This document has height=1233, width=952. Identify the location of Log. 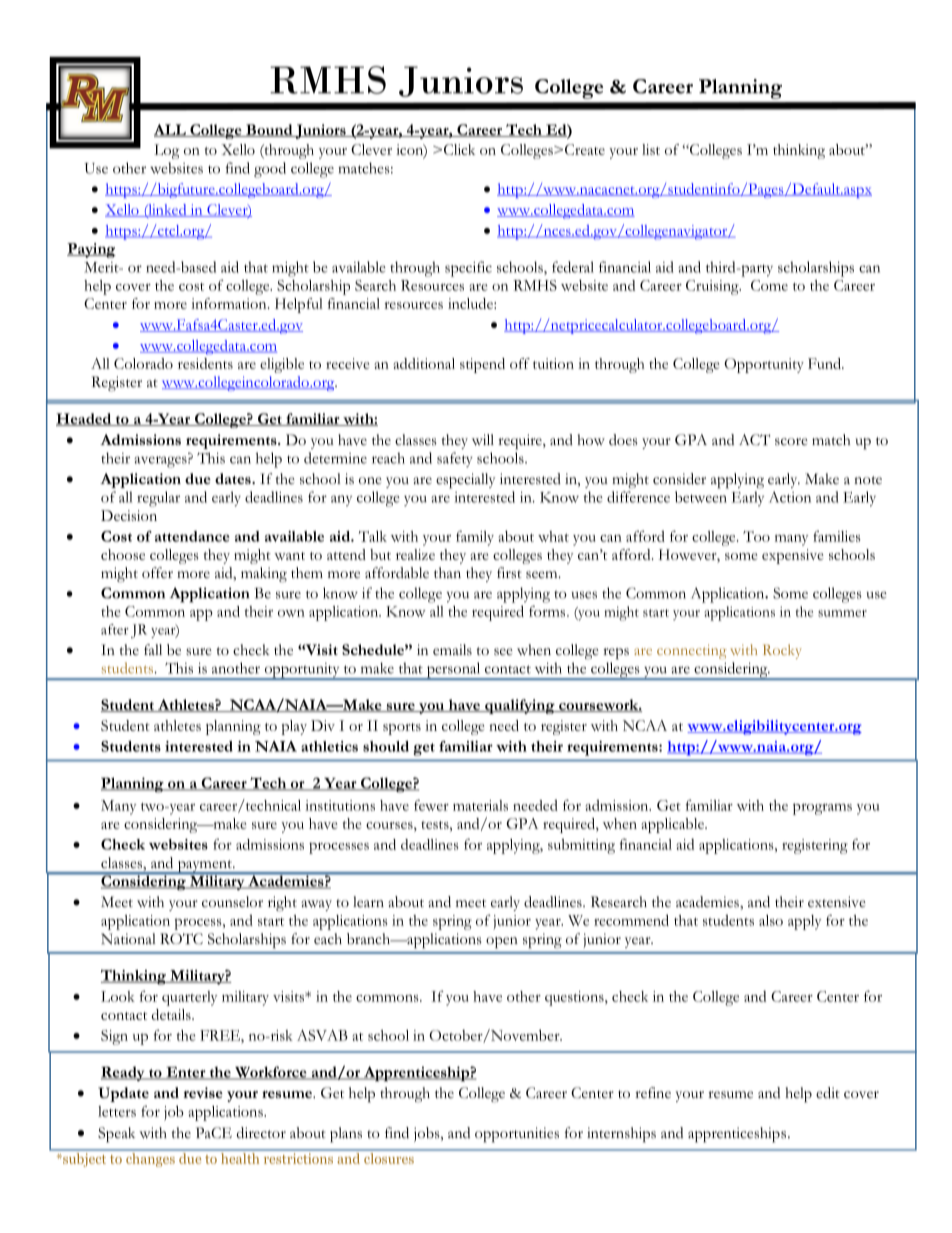
(166, 151).
